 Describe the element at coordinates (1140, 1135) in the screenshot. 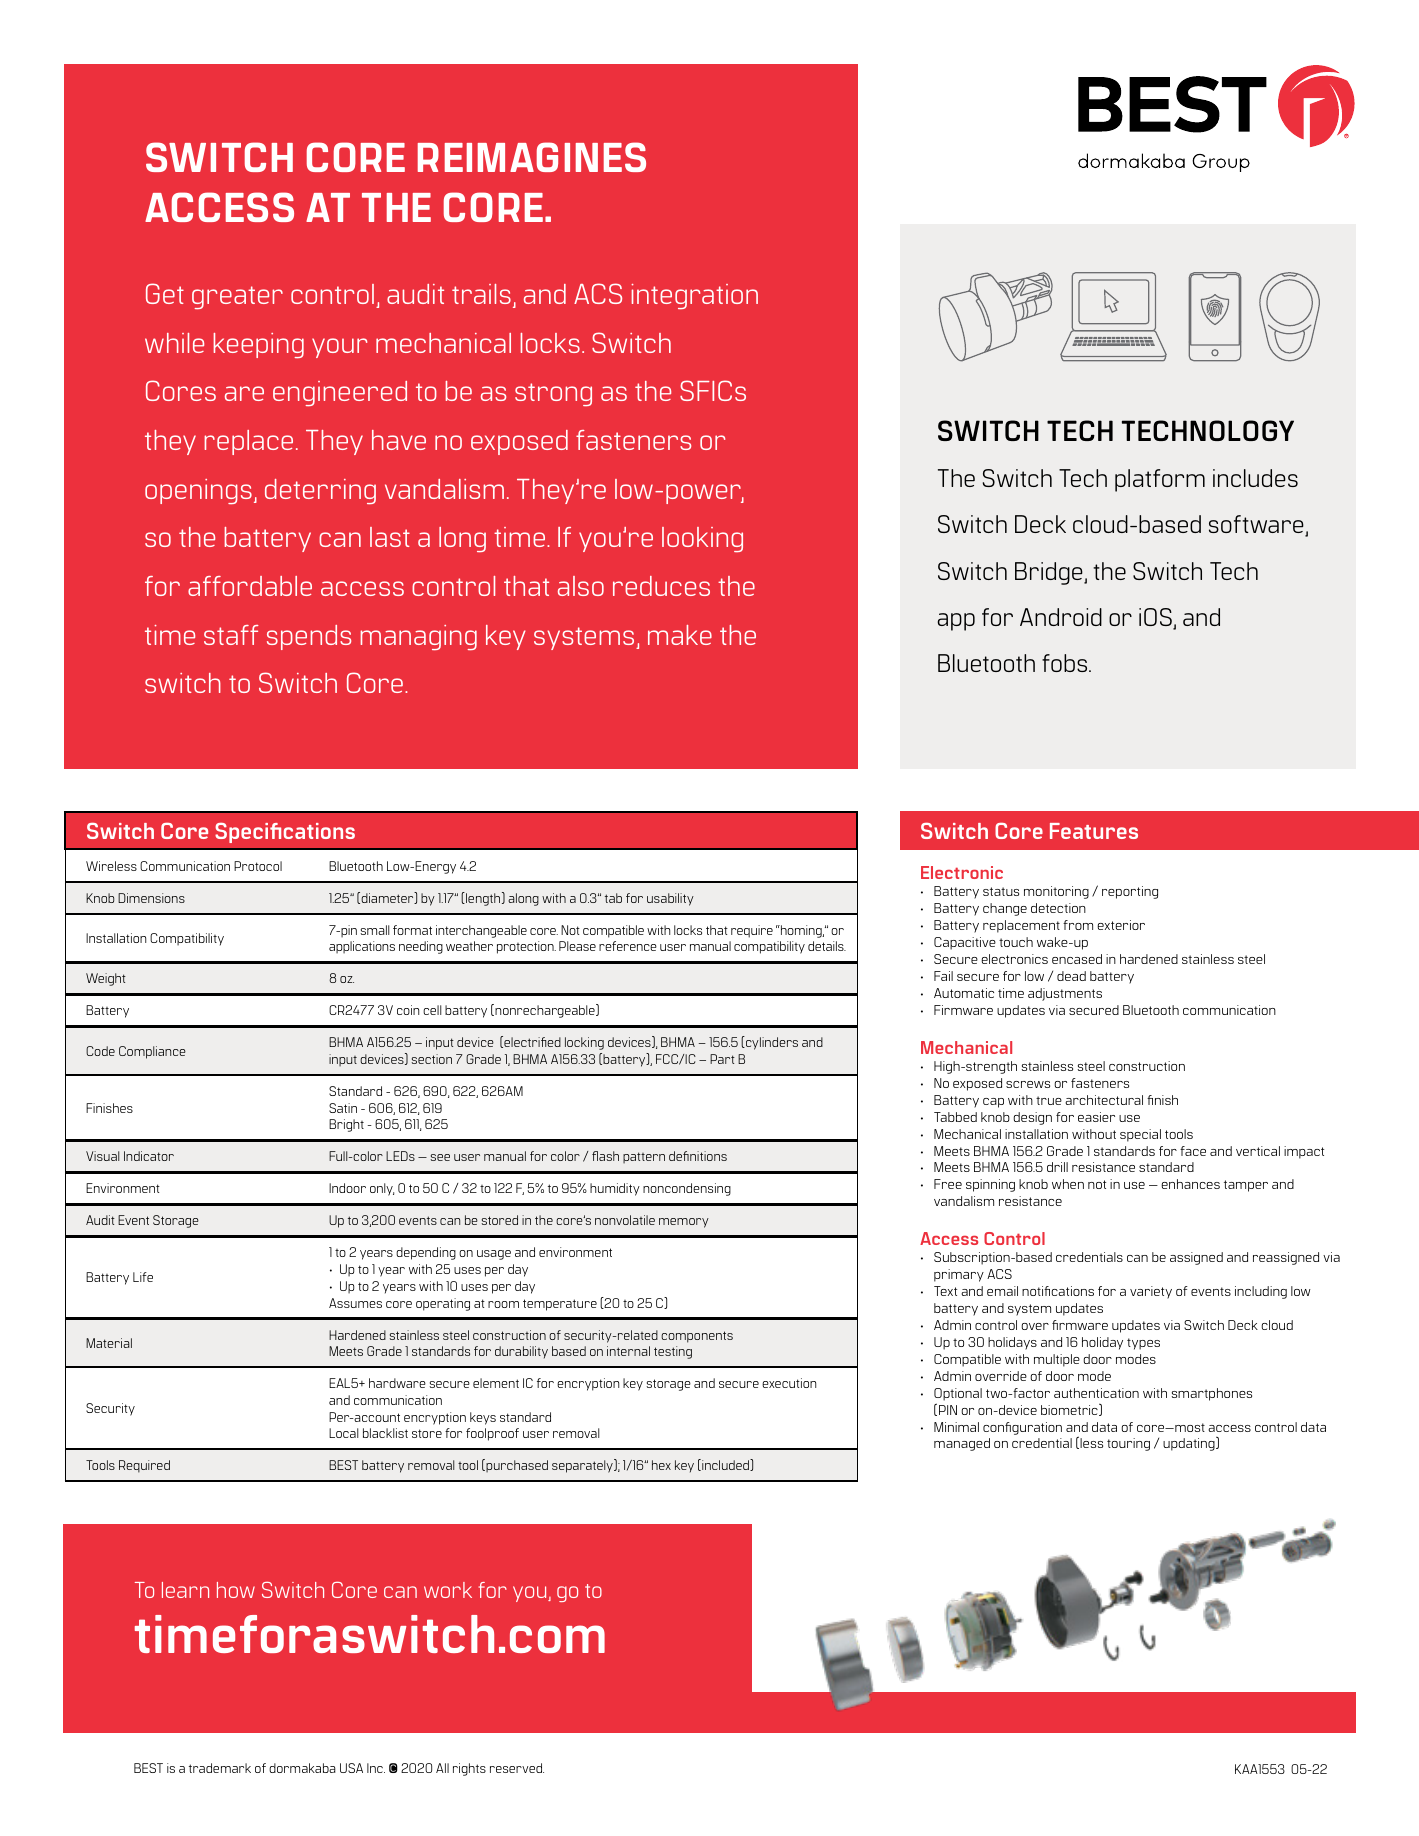

I see `special` at that location.
